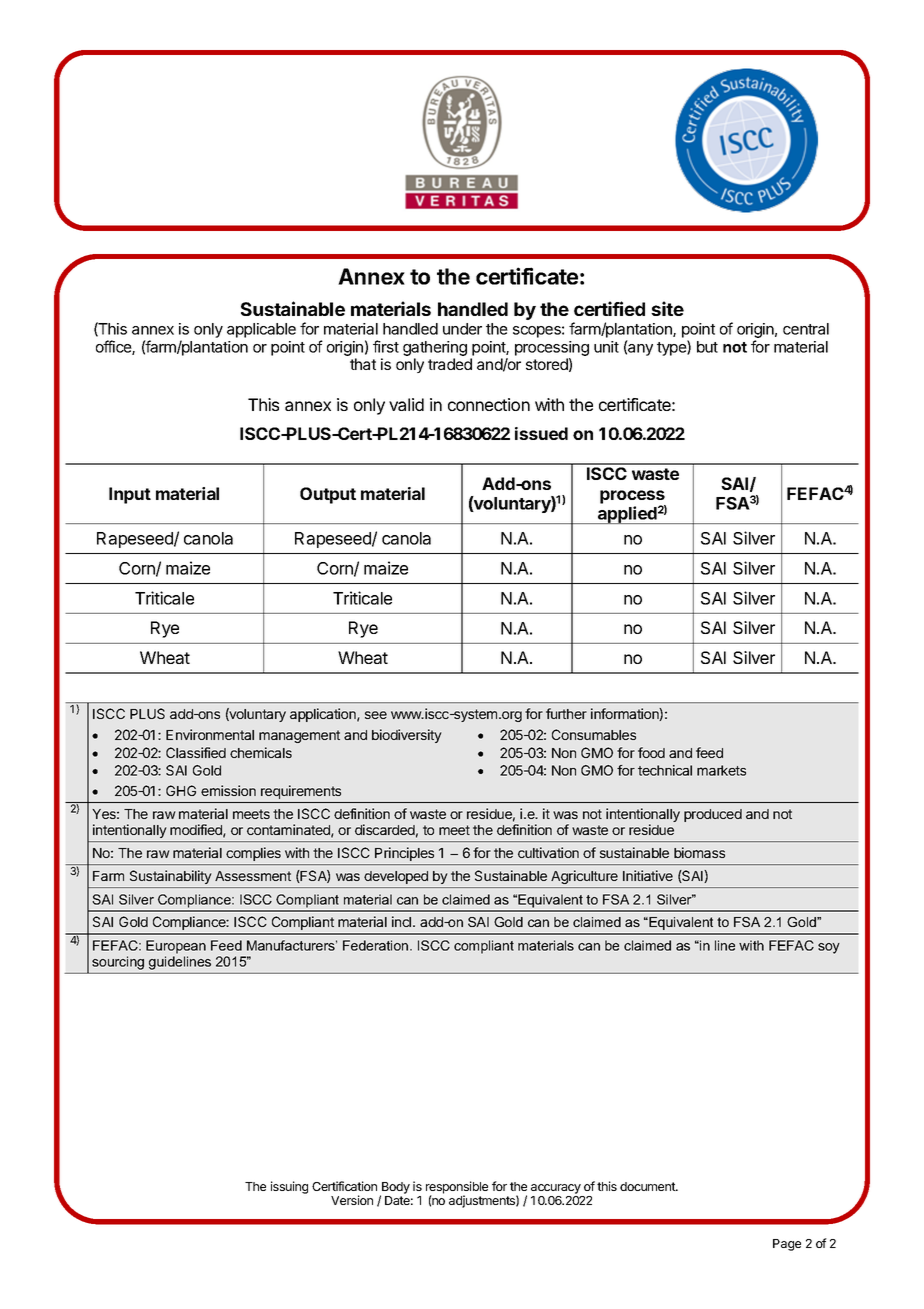 The image size is (924, 1309). Describe the element at coordinates (289, 1187) in the screenshot. I see `issuing` at that location.
